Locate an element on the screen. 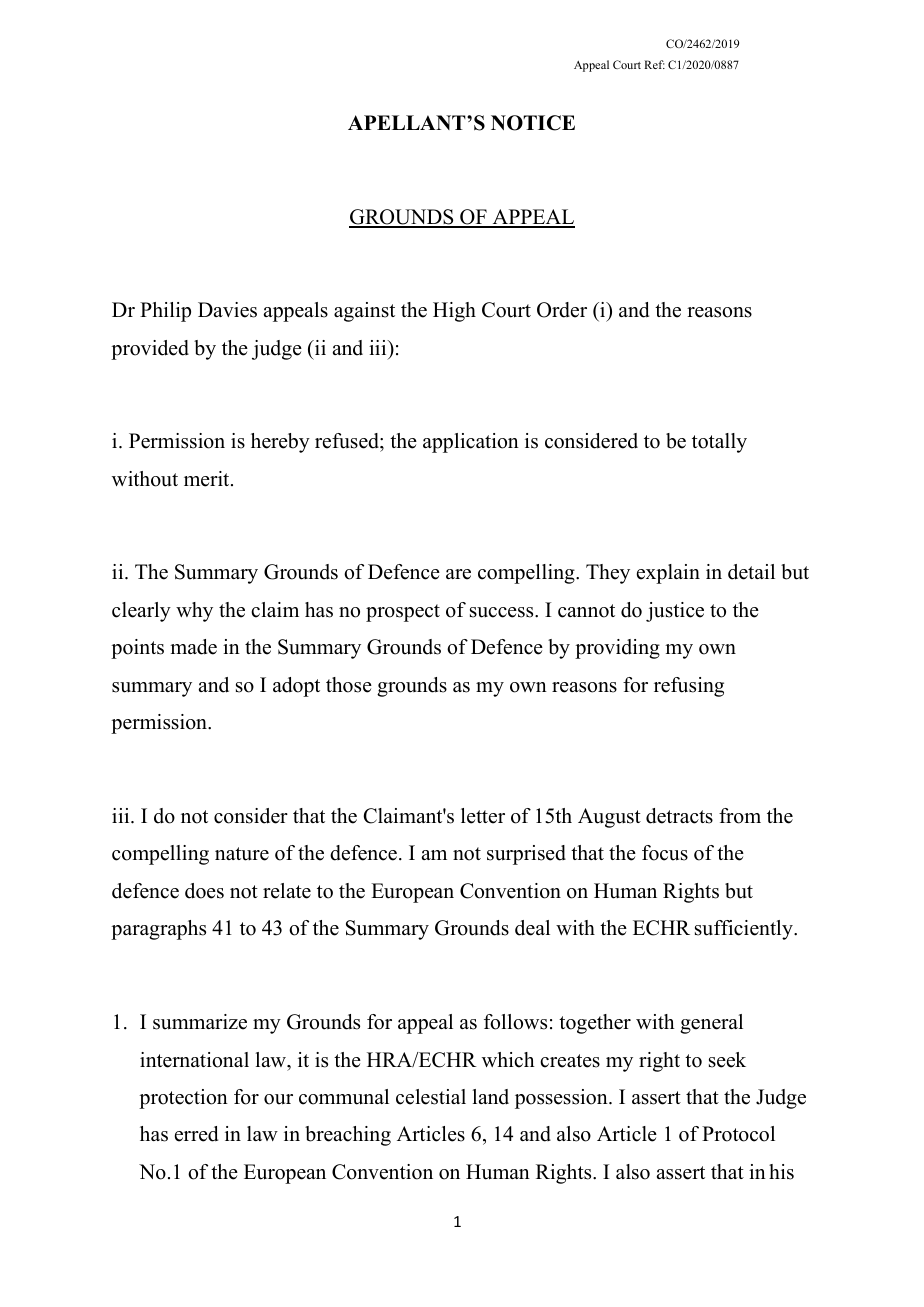 The image size is (924, 1307). totally is located at coordinates (719, 443).
